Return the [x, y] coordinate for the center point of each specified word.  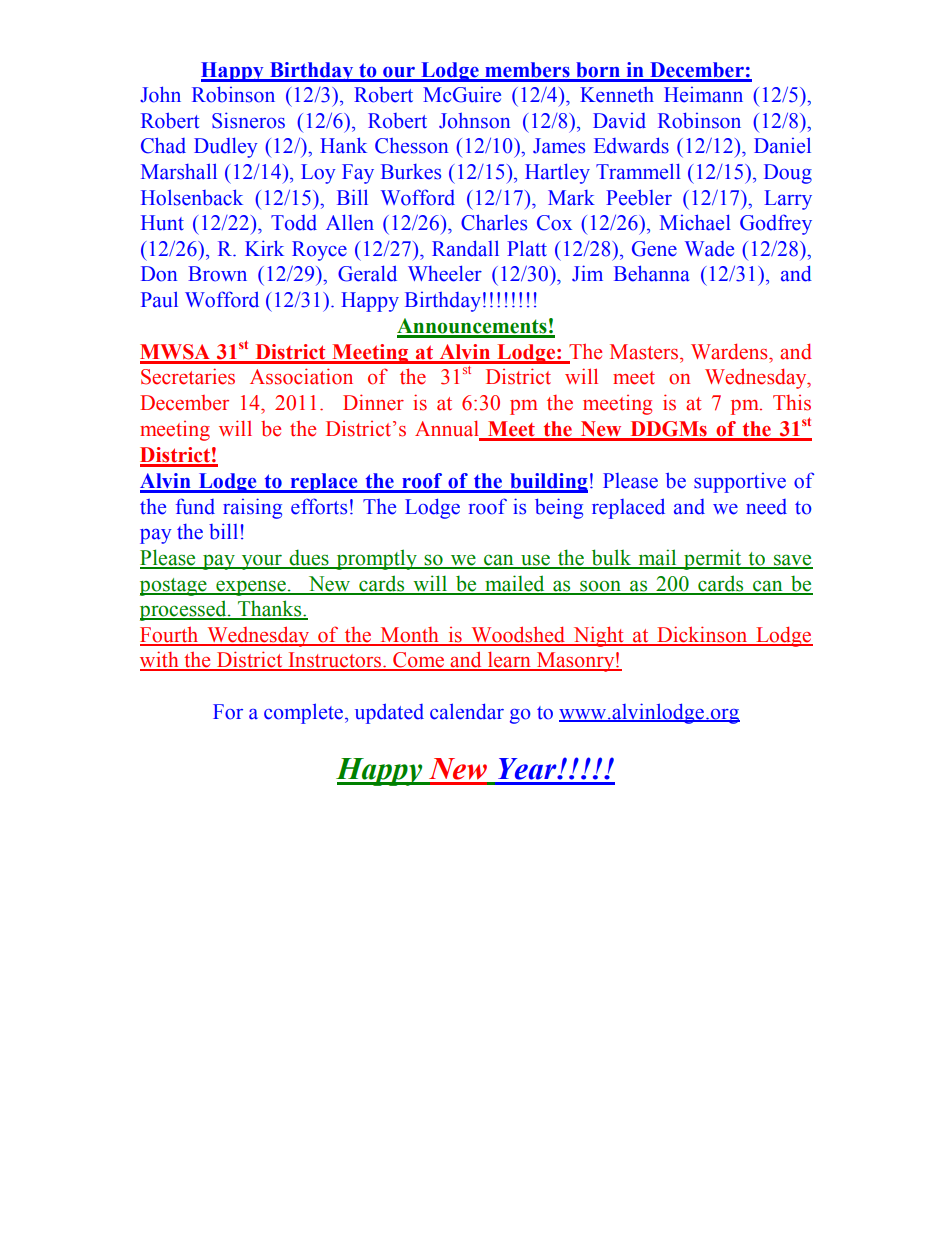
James [559, 146]
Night [598, 636]
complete [305, 713]
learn [510, 660]
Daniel [782, 145]
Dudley [226, 147]
